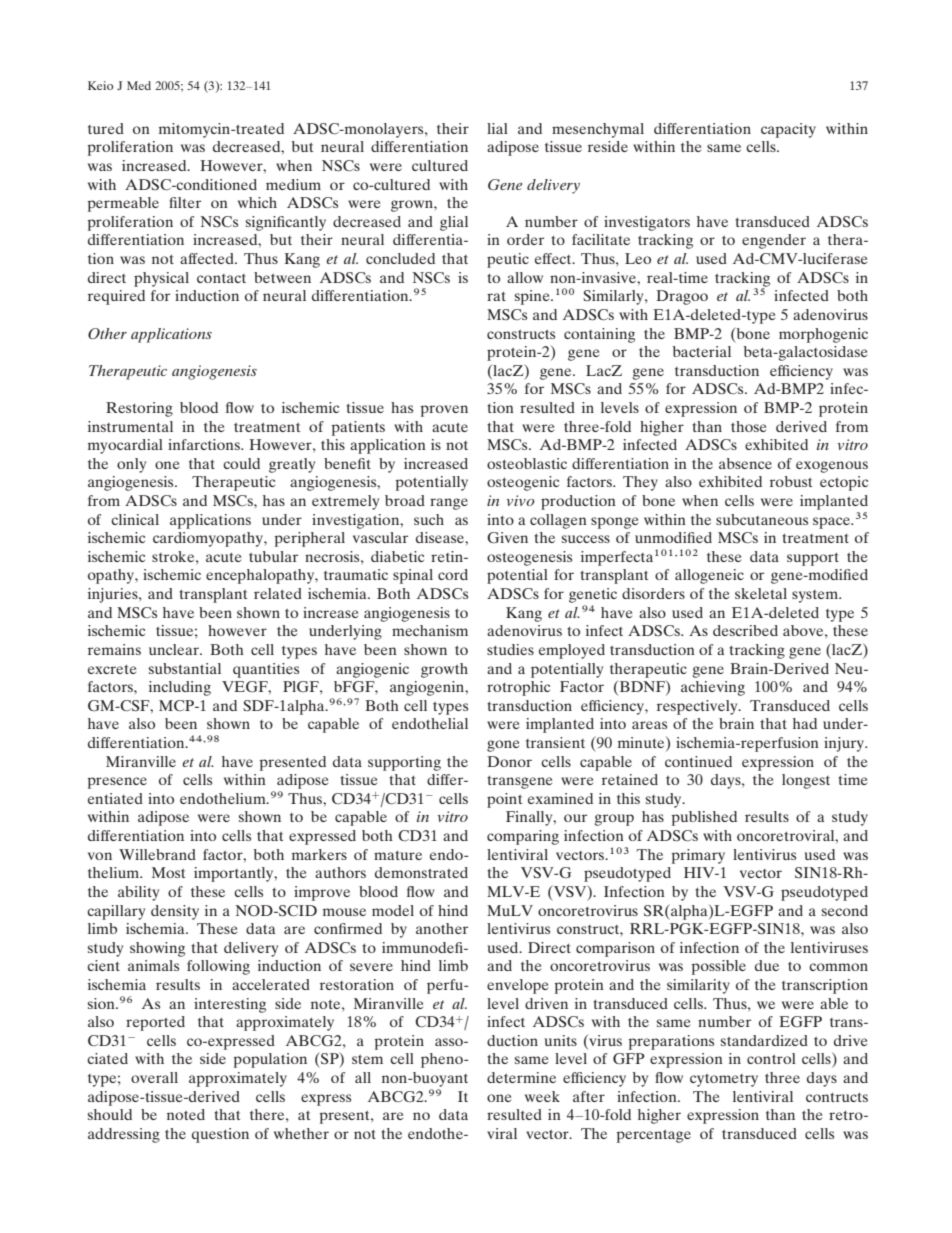  What do you see at coordinates (806, 781) in the screenshot?
I see `longest` at bounding box center [806, 781].
